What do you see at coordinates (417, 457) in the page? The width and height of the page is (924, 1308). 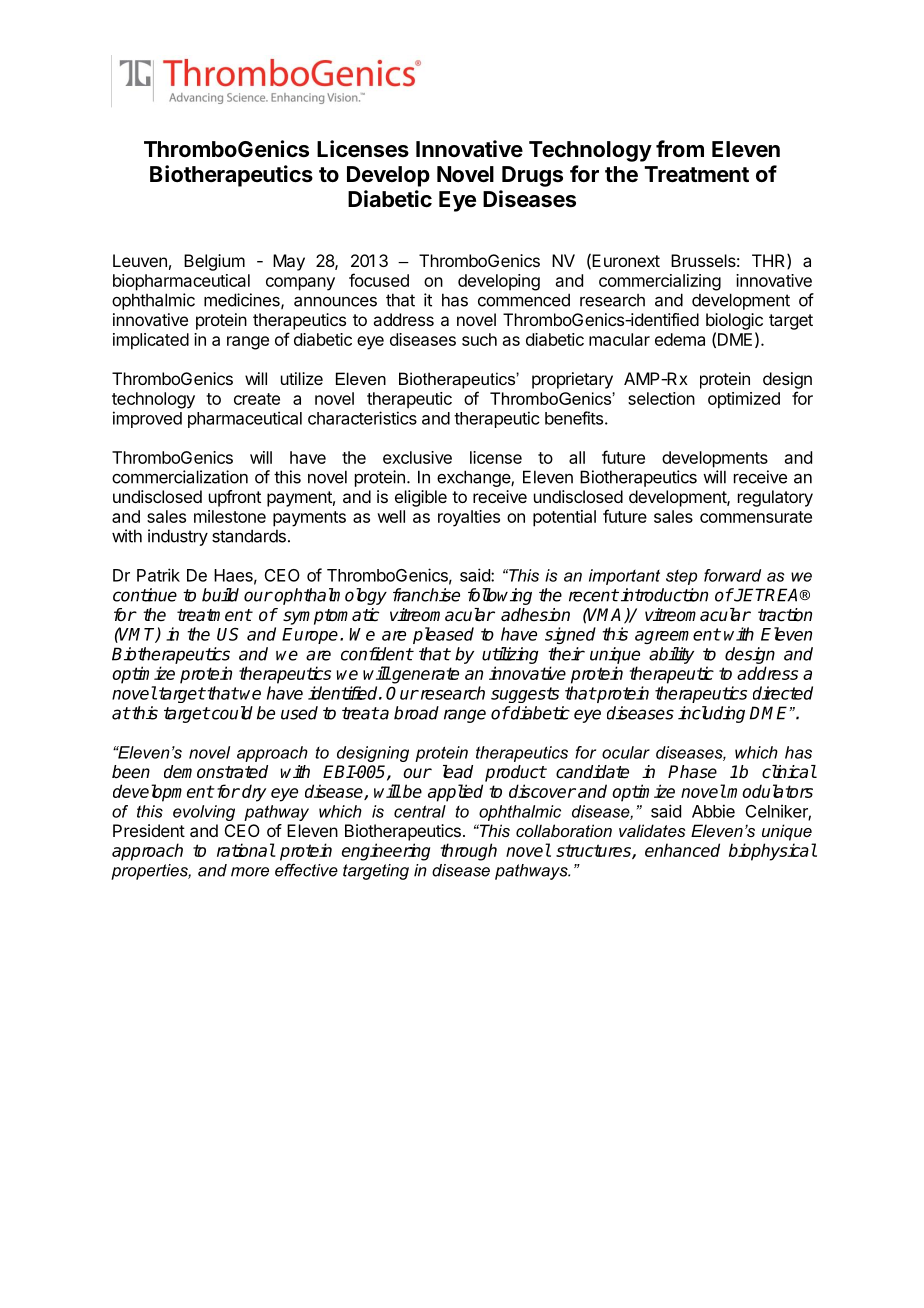 I see `exclusive` at bounding box center [417, 457].
